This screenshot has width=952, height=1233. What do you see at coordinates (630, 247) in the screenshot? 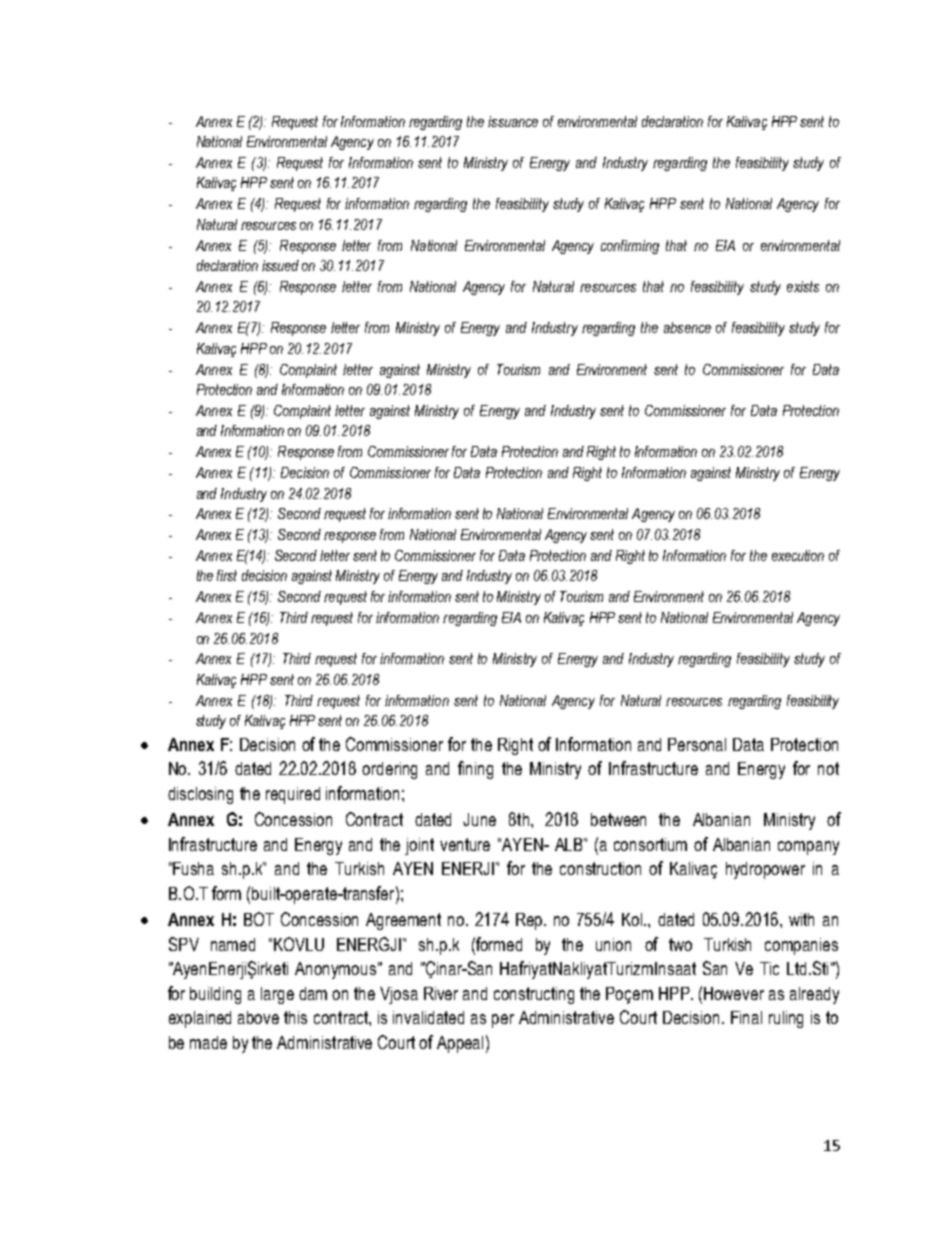
I see `confirming` at bounding box center [630, 247].
